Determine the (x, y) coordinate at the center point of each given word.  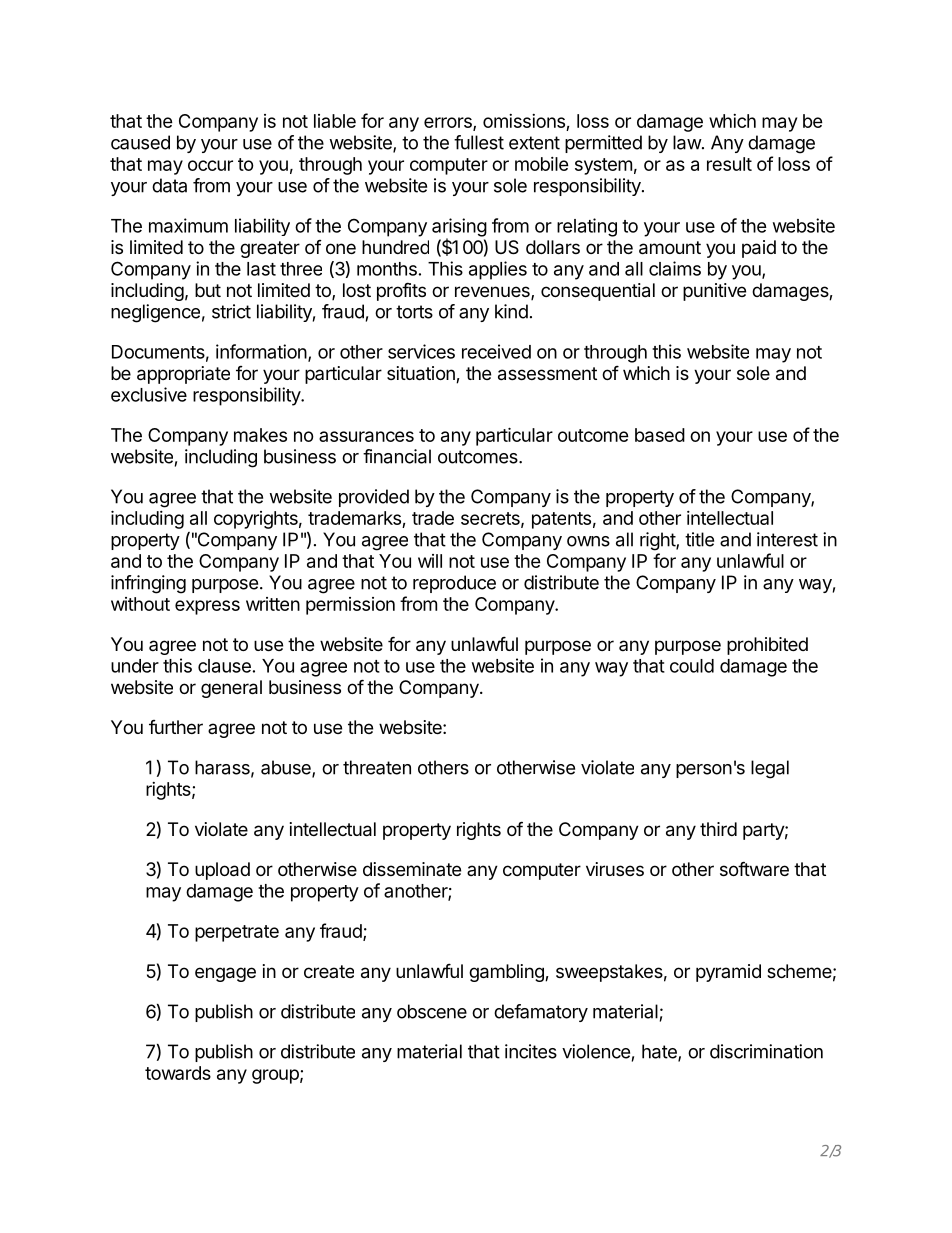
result (729, 164)
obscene (432, 1011)
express (207, 607)
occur (210, 165)
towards (178, 1073)
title (699, 539)
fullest (479, 142)
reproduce (454, 584)
